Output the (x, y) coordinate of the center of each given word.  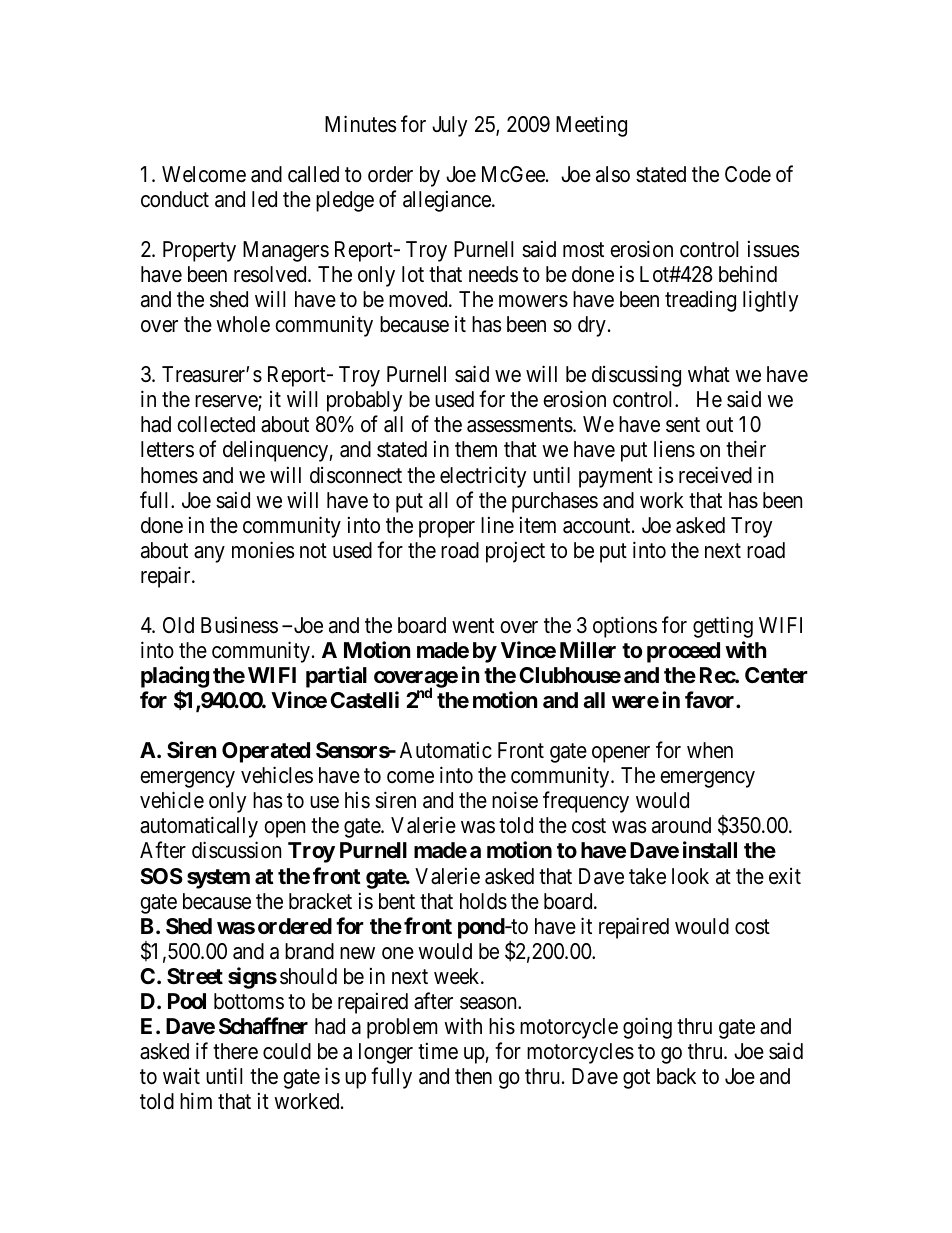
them (476, 449)
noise (515, 800)
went (473, 626)
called (313, 174)
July (449, 126)
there (235, 1051)
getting (723, 627)
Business (239, 625)
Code (748, 174)
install (710, 850)
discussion (236, 850)
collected (216, 424)
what (709, 374)
